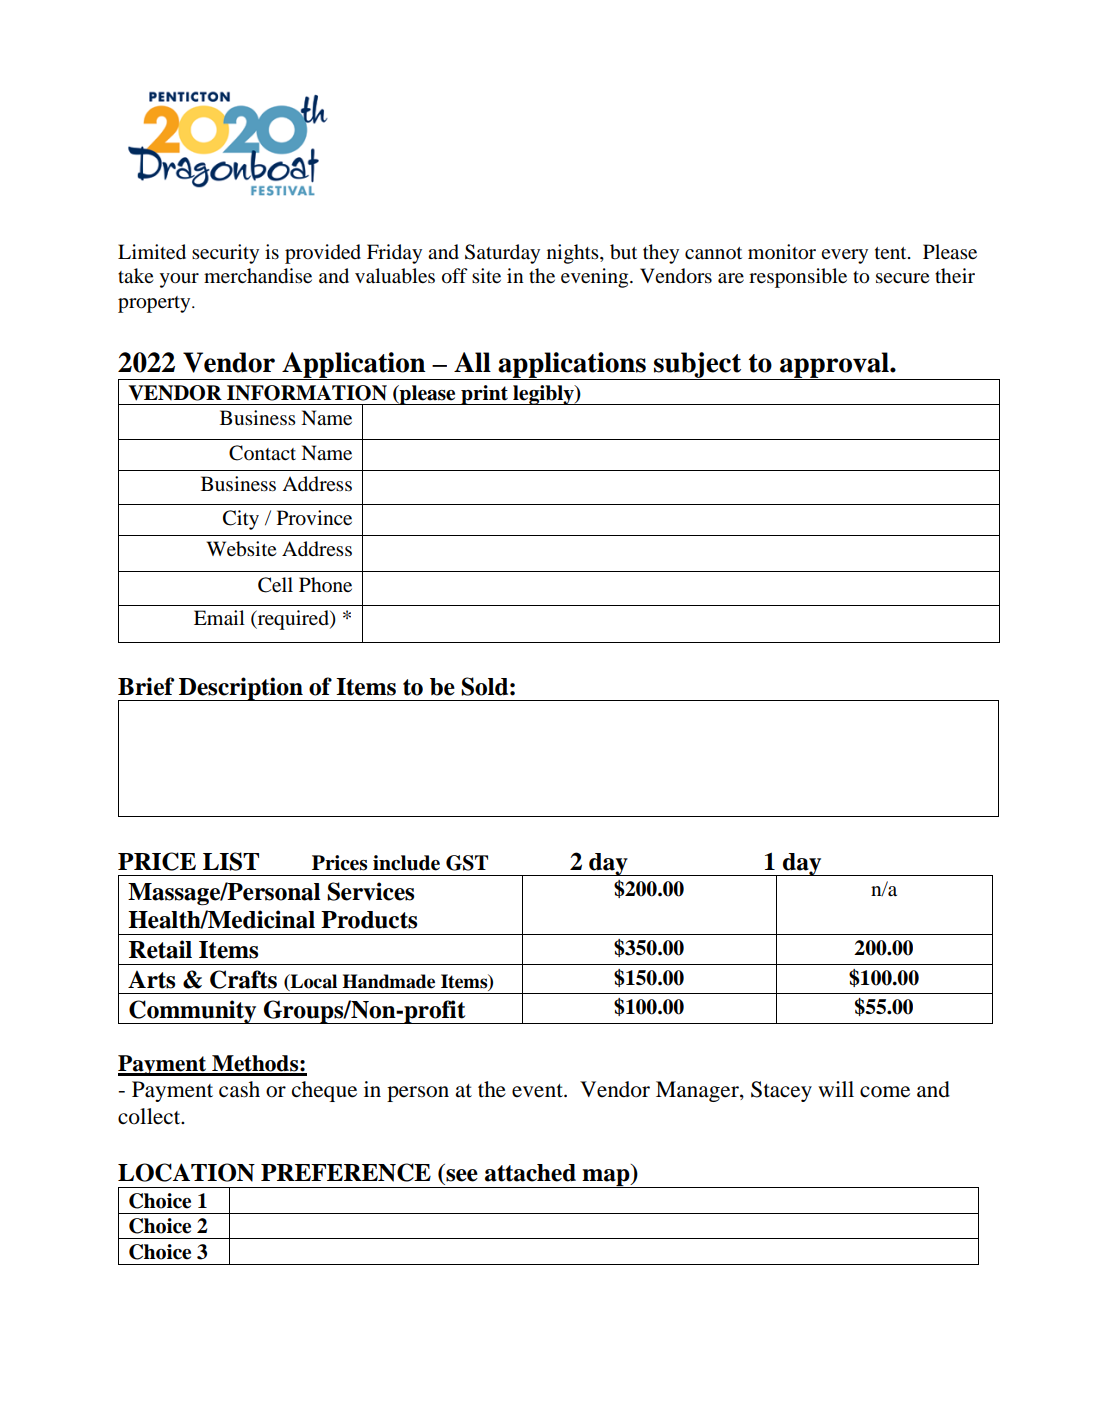  Describe the element at coordinates (467, 863) in the page. I see `GST` at that location.
